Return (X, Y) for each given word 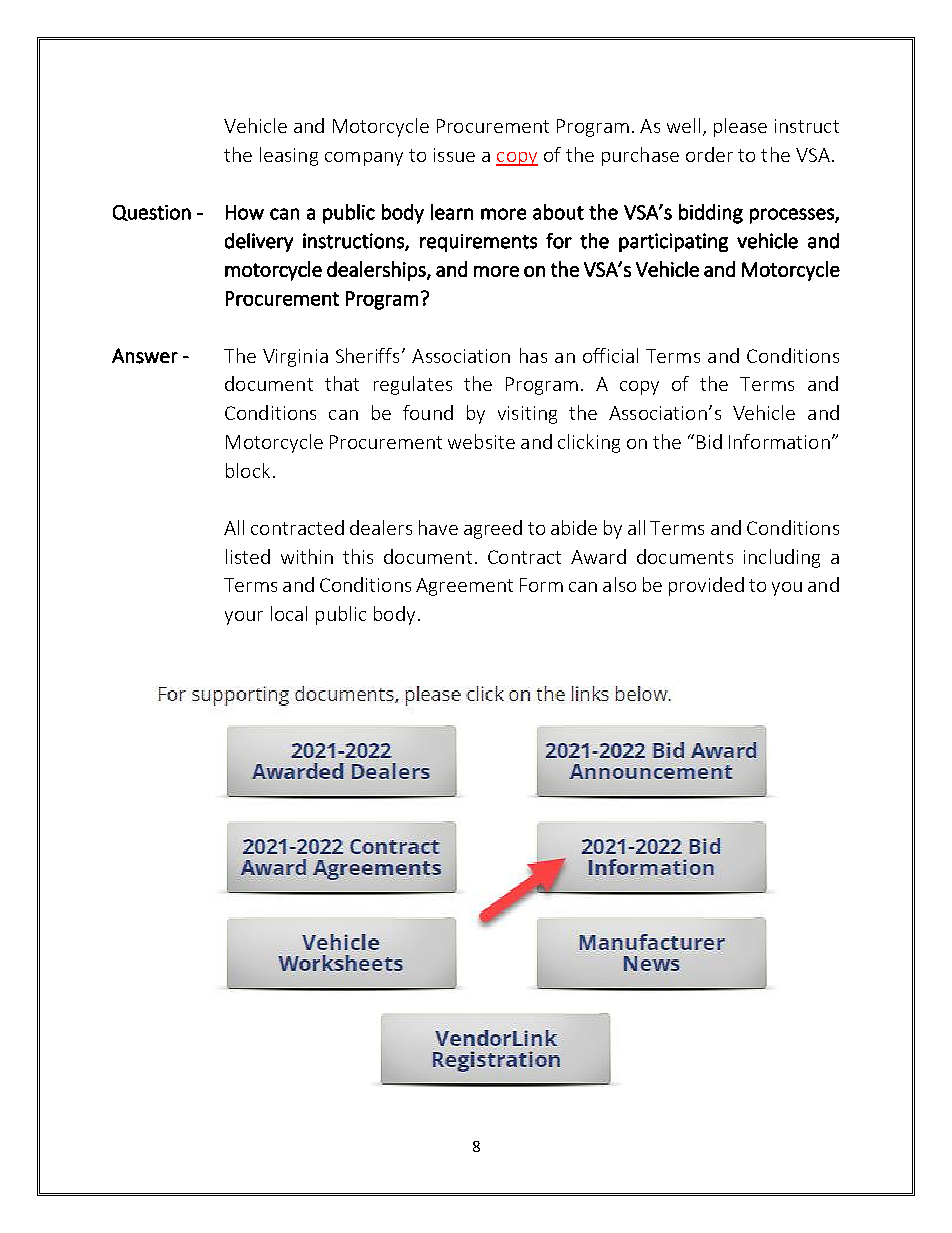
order (709, 154)
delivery (259, 242)
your (244, 618)
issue (454, 155)
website (481, 441)
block (248, 470)
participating (673, 242)
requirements (478, 243)
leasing (289, 156)
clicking (589, 443)
